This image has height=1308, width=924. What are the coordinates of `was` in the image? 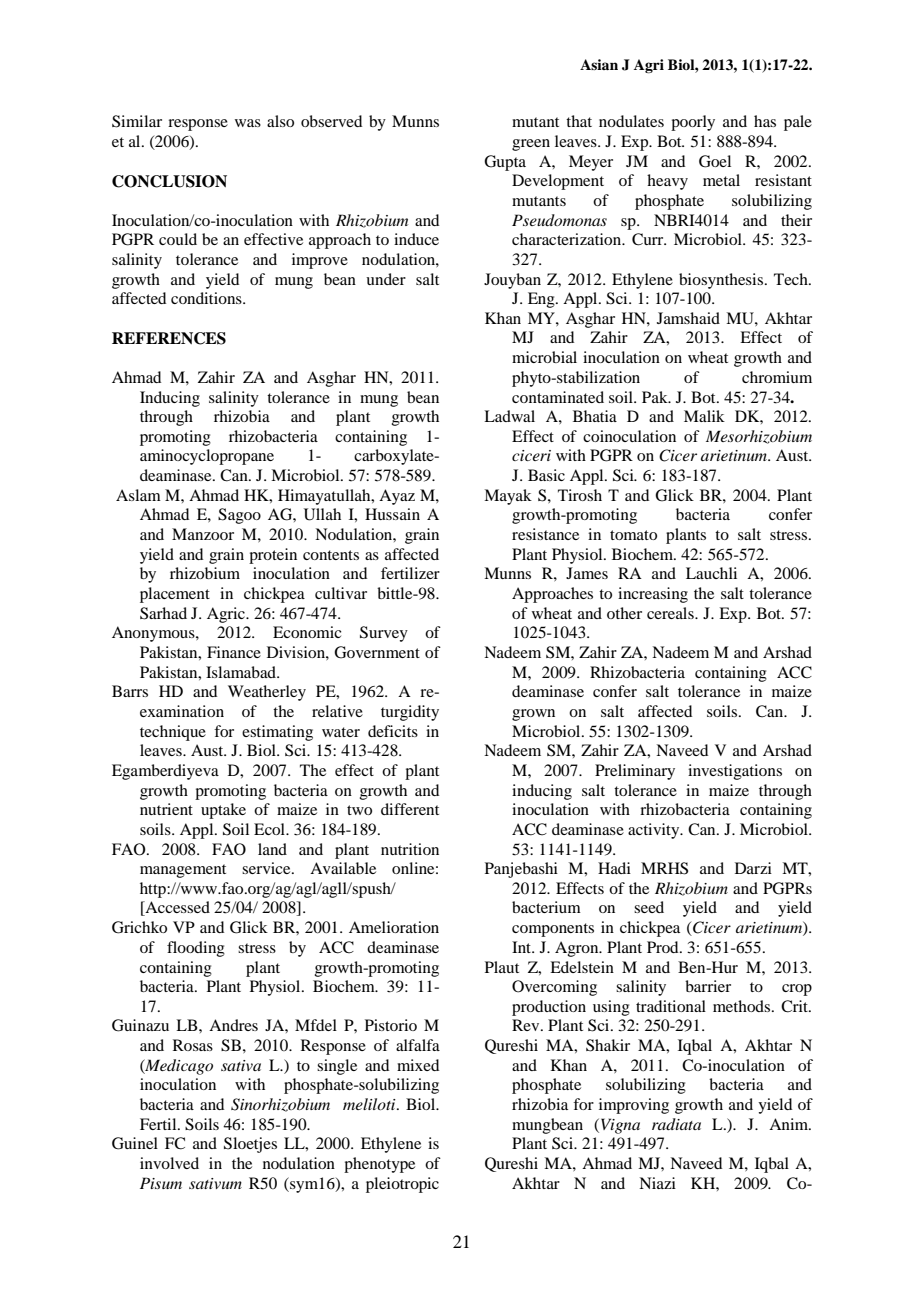 It's located at (248, 123).
